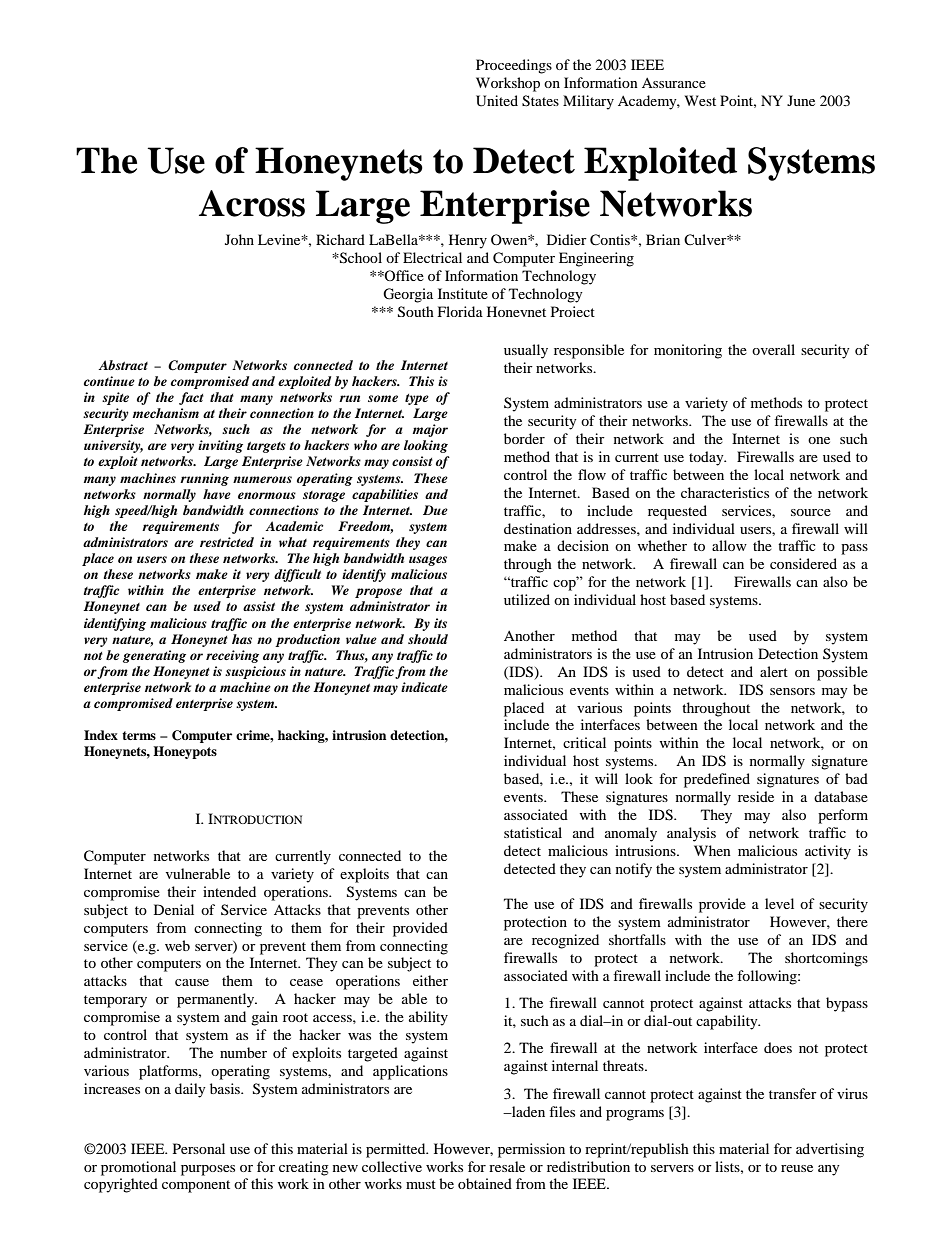 This page has height=1233, width=952. What do you see at coordinates (779, 903) in the page?
I see `level` at bounding box center [779, 903].
